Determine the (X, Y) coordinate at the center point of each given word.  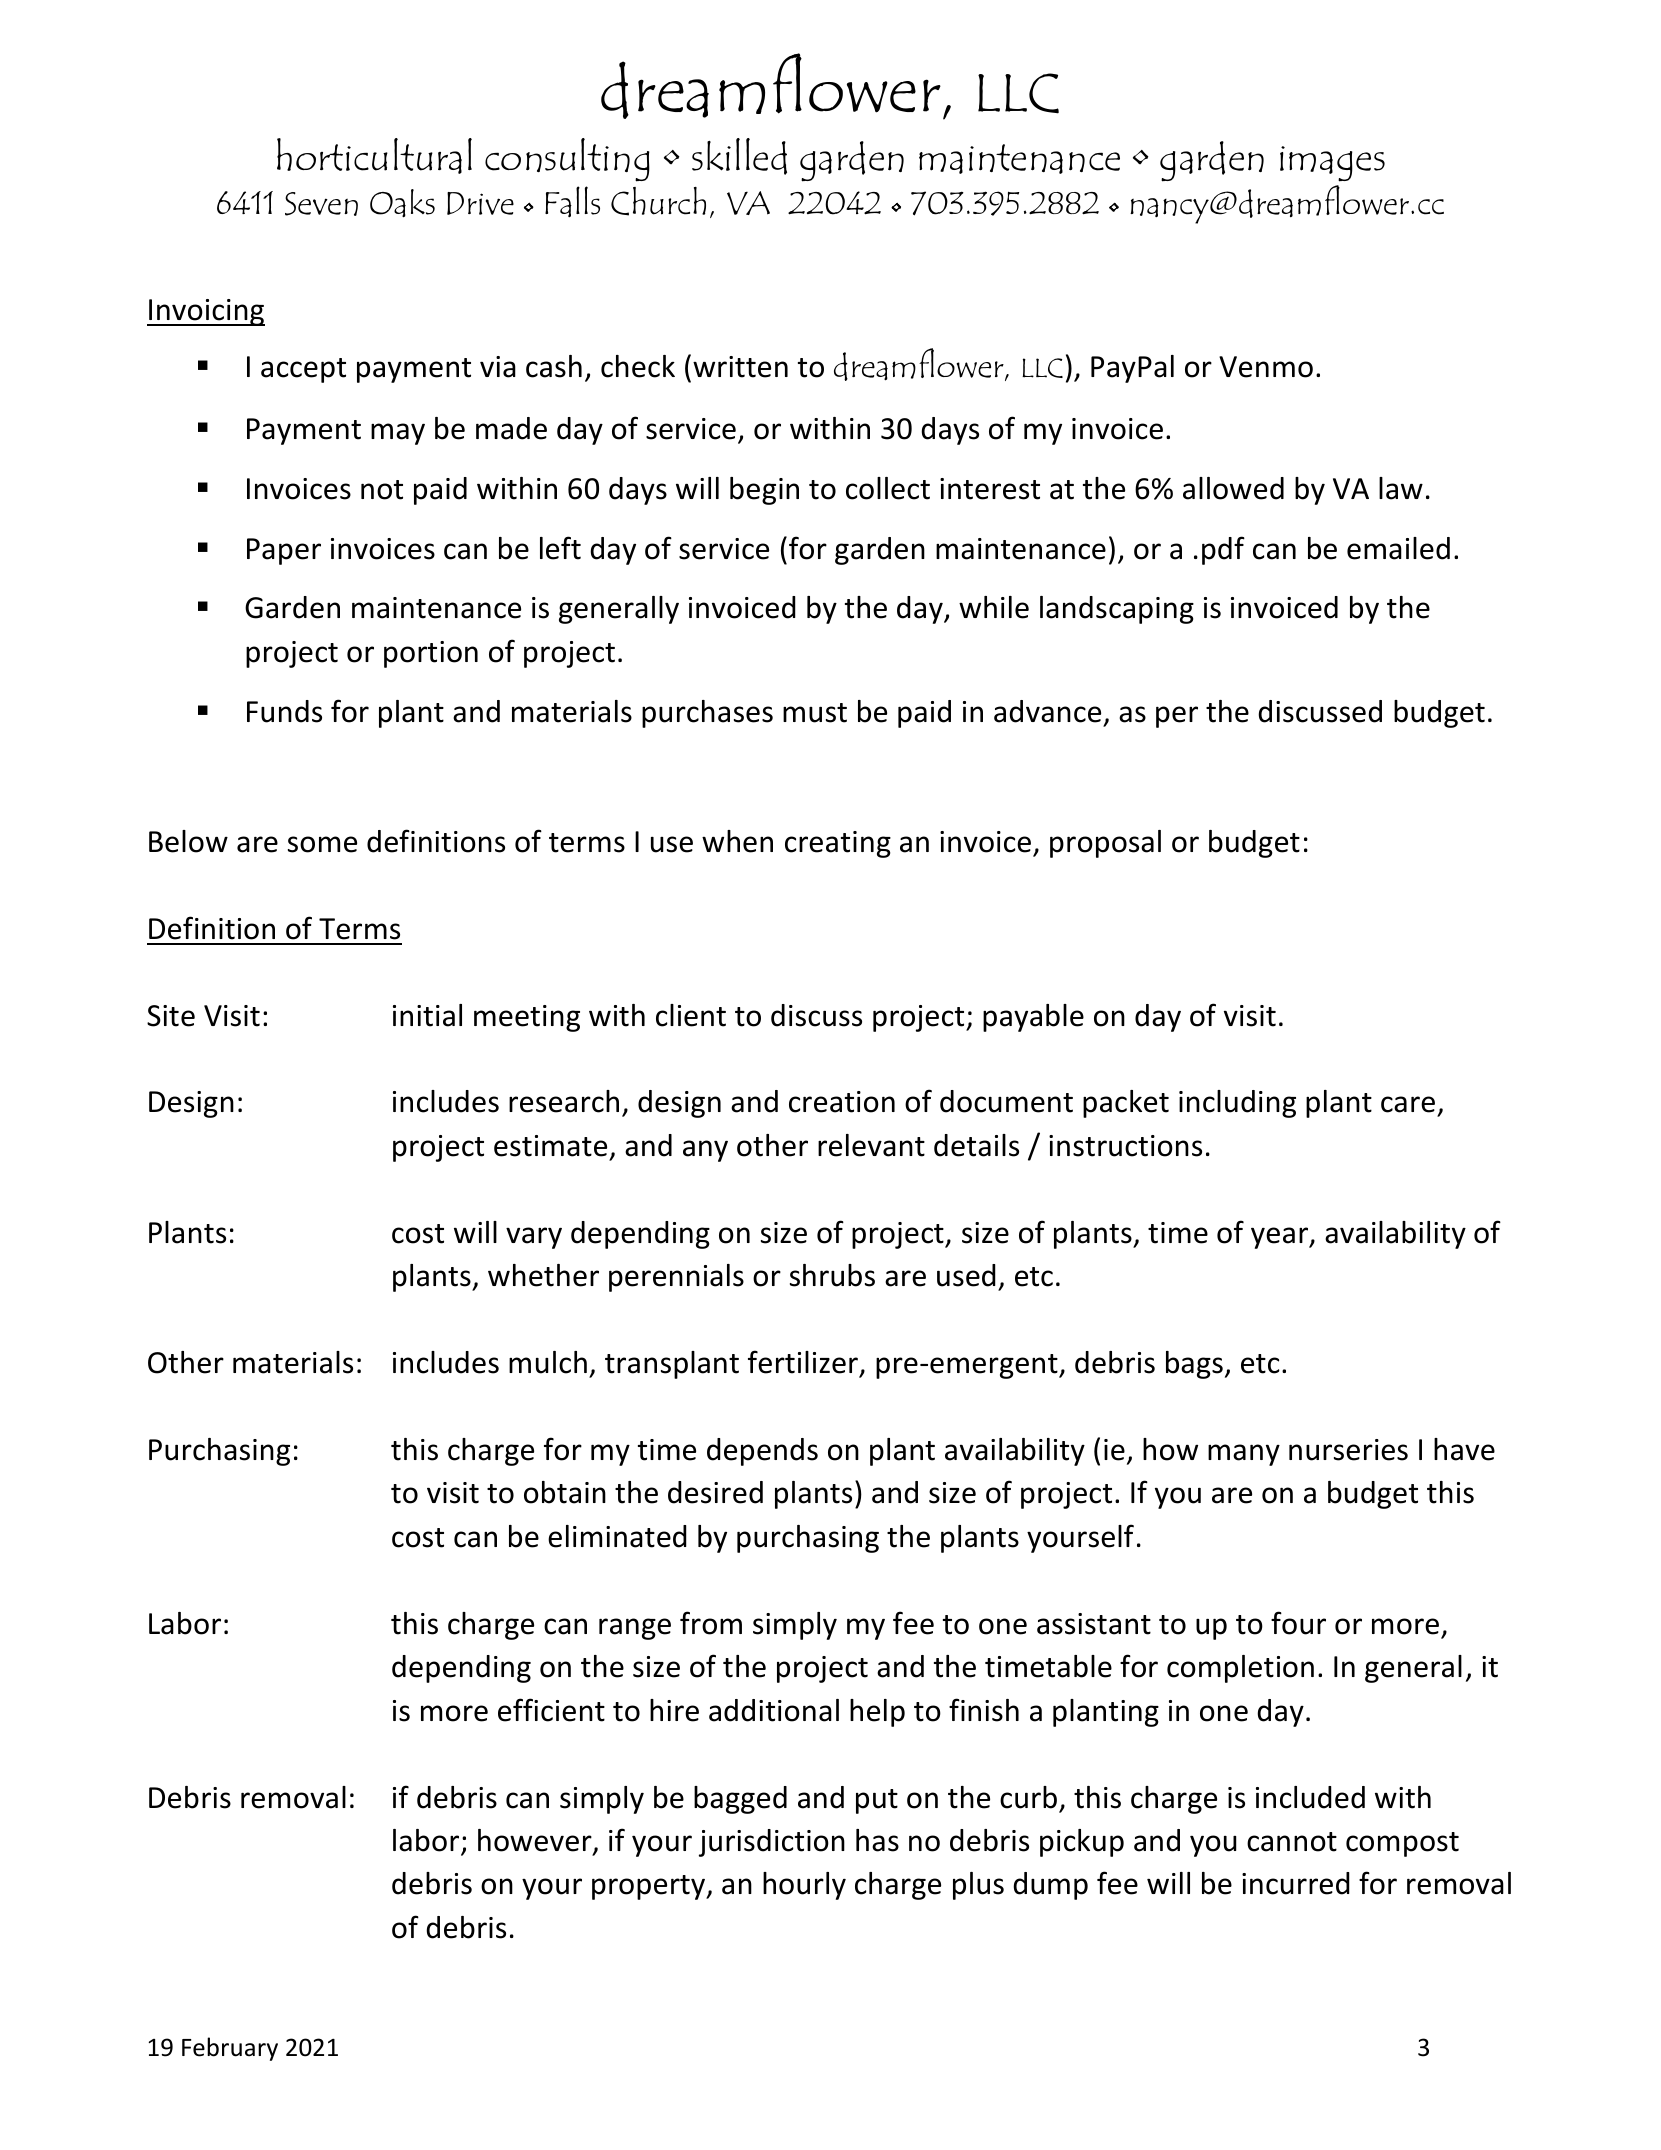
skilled (739, 156)
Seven (321, 204)
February (230, 2049)
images (1332, 164)
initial (427, 1015)
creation (842, 1102)
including (1237, 1104)
